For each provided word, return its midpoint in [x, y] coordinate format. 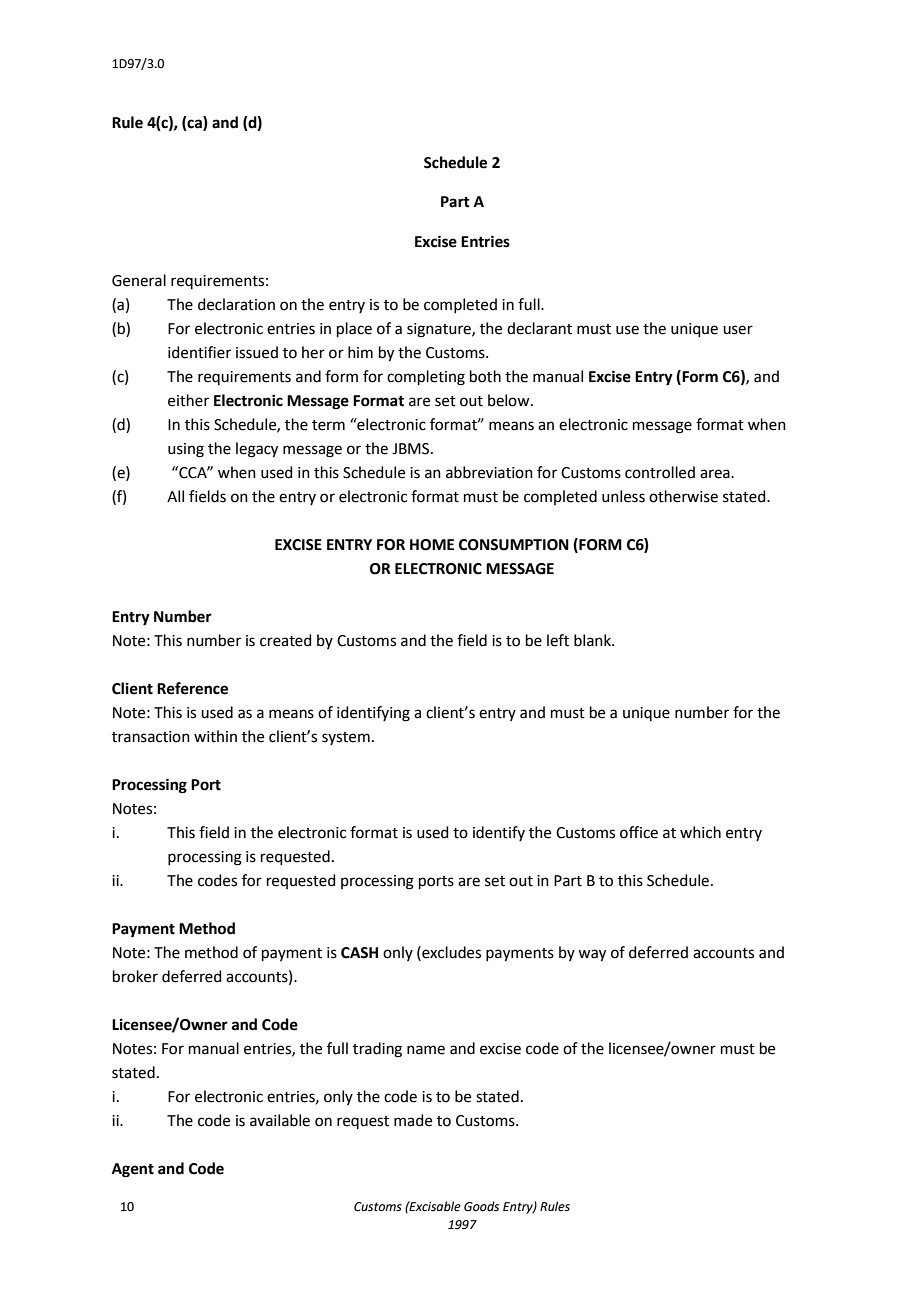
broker [135, 976]
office [639, 832]
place [354, 329]
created [286, 640]
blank [593, 640]
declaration [236, 304]
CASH [359, 953]
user [738, 330]
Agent [133, 1170]
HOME [432, 545]
